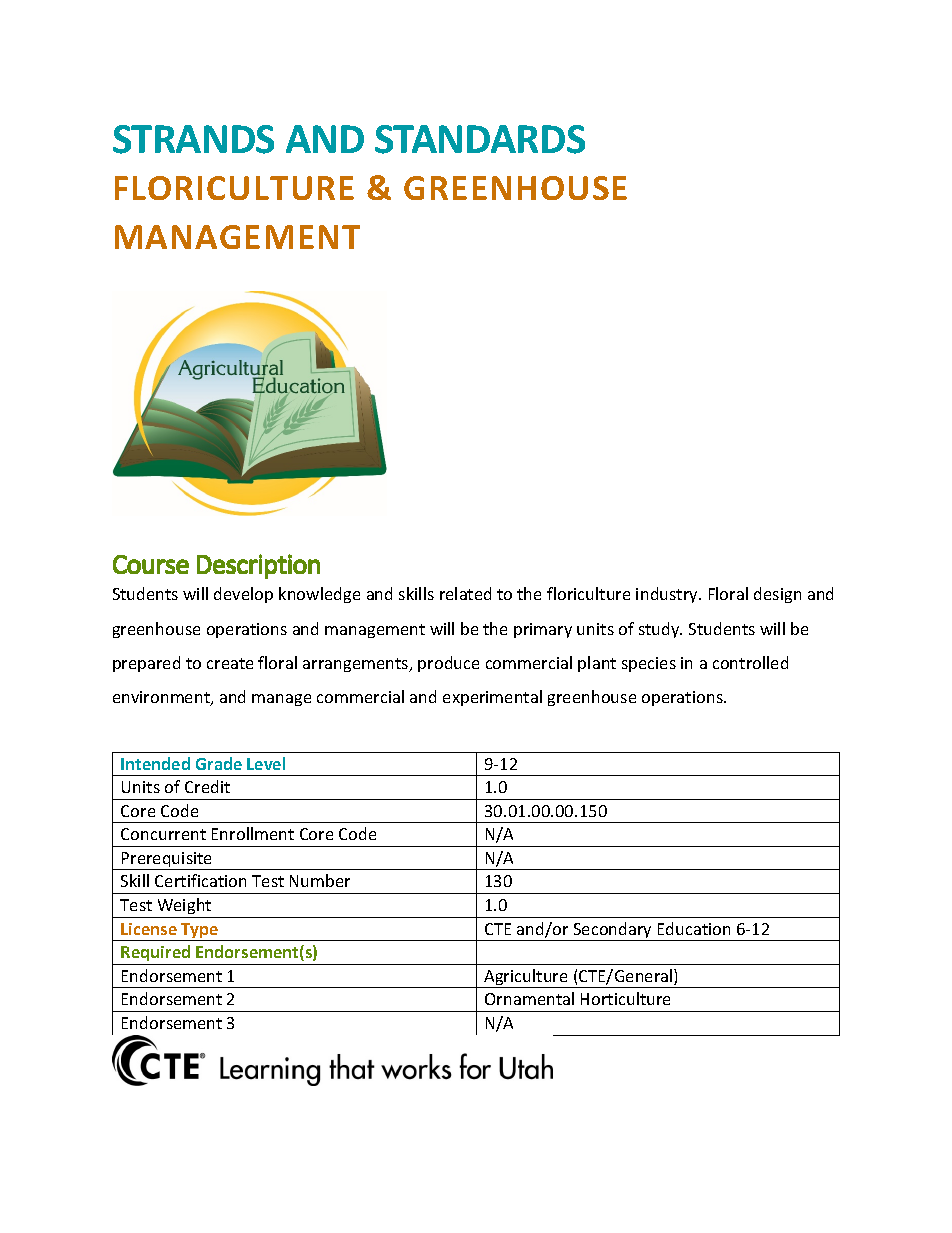 Image resolution: width=952 pixels, height=1233 pixels. What do you see at coordinates (465, 593) in the screenshot?
I see `related` at bounding box center [465, 593].
